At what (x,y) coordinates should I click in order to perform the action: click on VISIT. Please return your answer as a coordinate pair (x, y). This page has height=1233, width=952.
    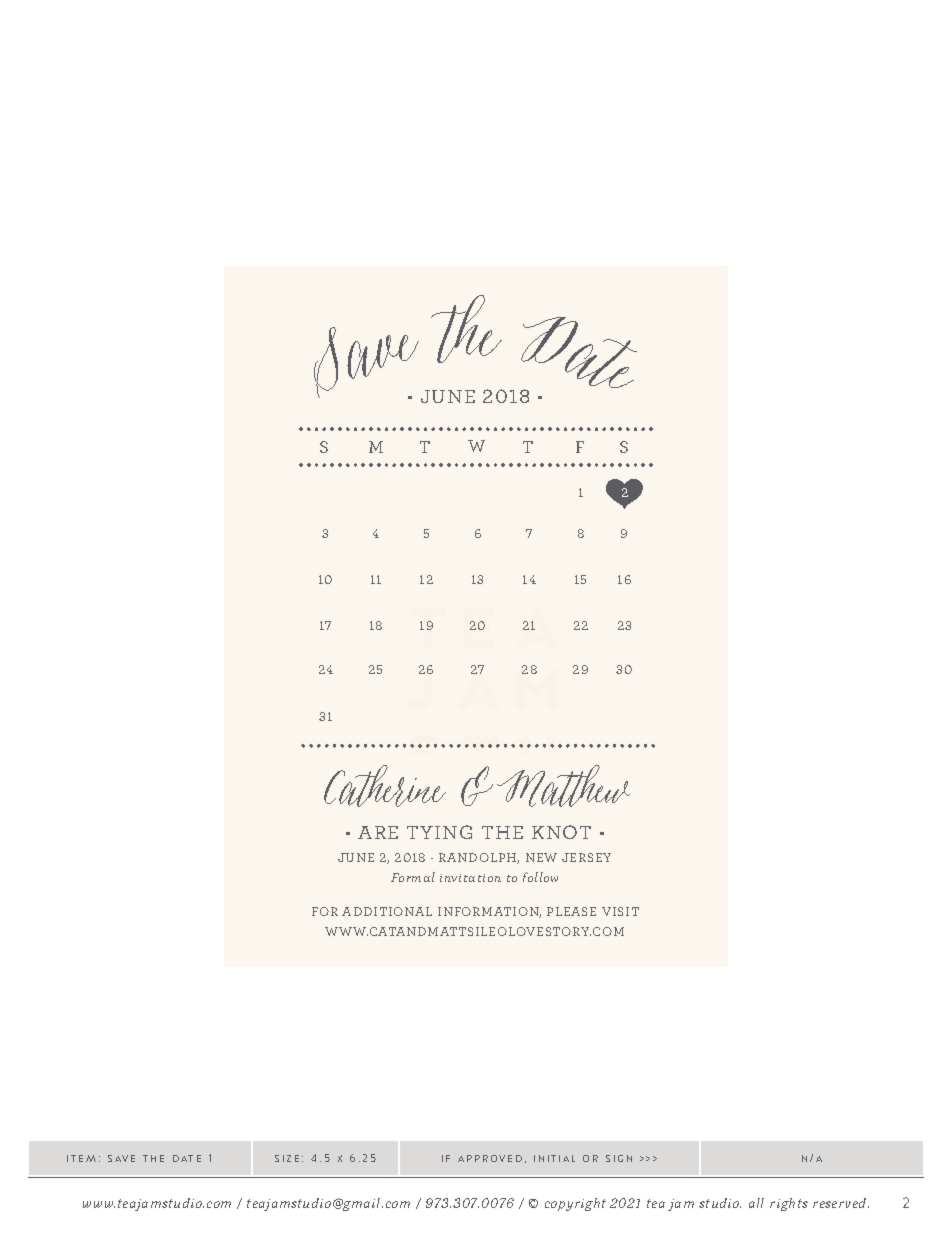
    Looking at the image, I should click on (620, 911).
